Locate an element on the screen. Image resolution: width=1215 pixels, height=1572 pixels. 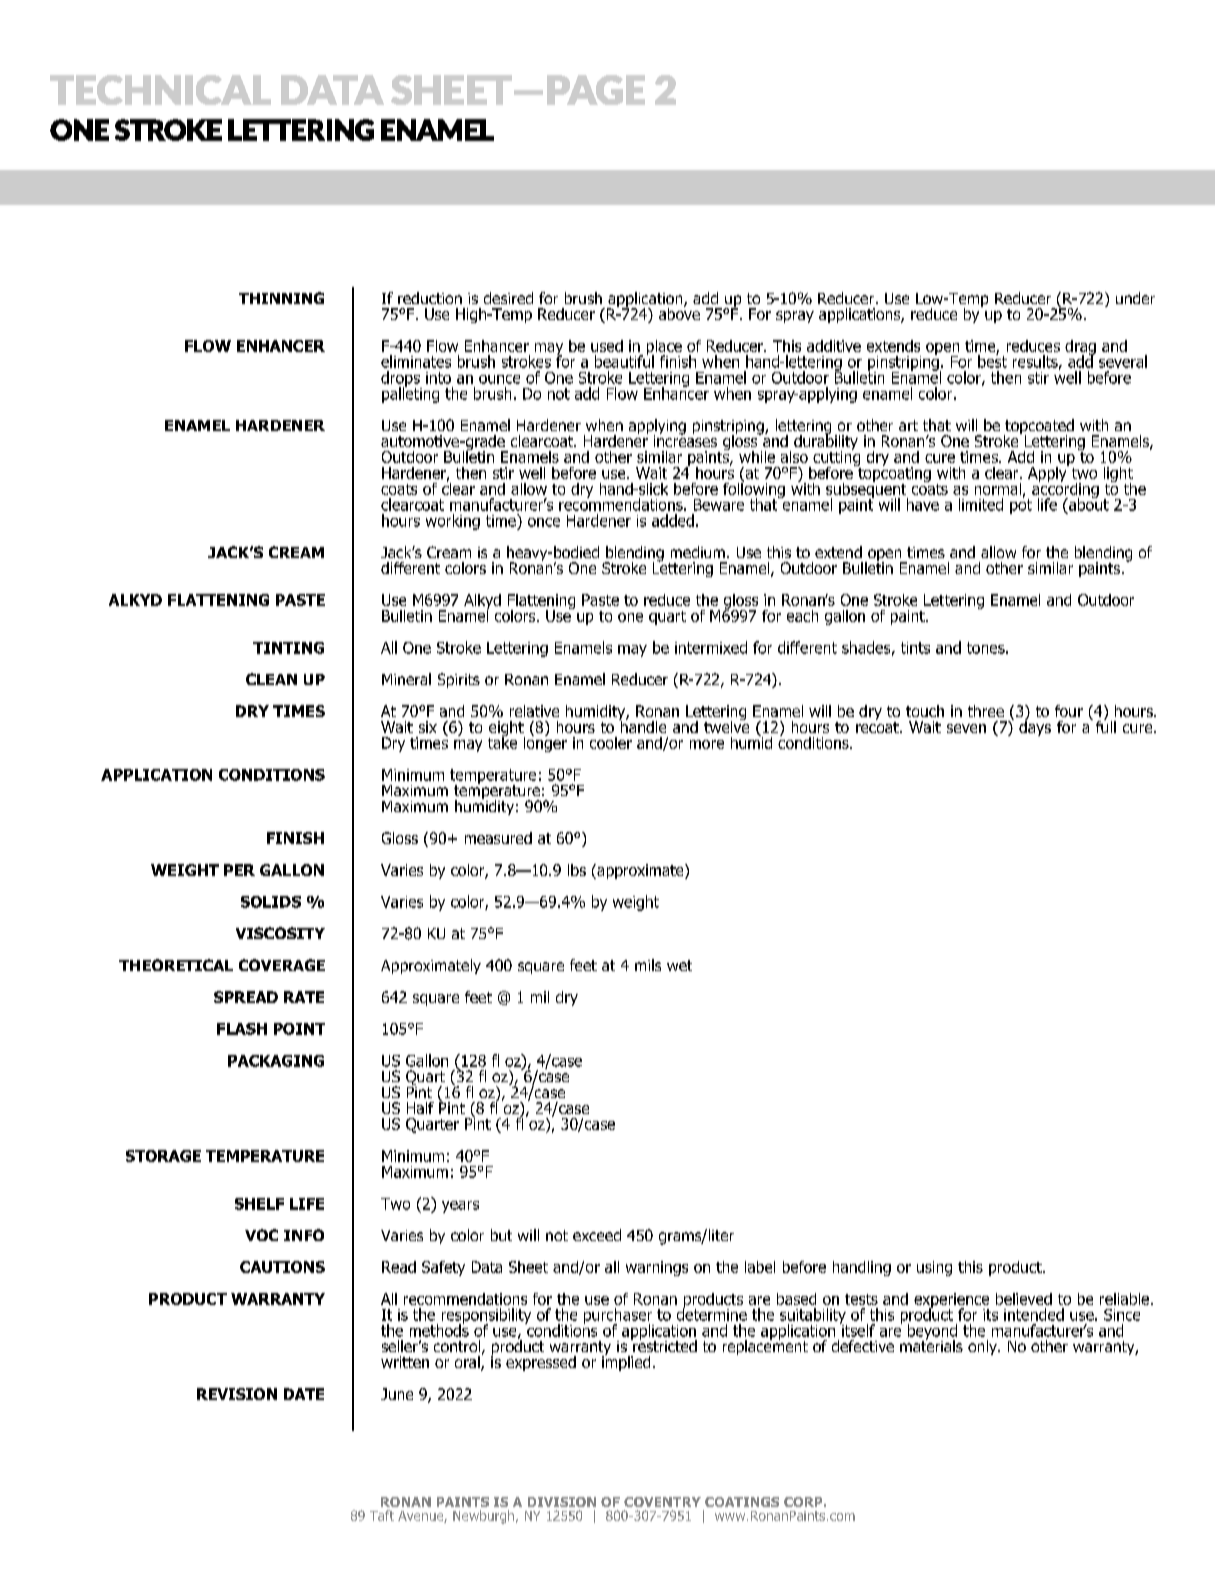
under is located at coordinates (1135, 298).
